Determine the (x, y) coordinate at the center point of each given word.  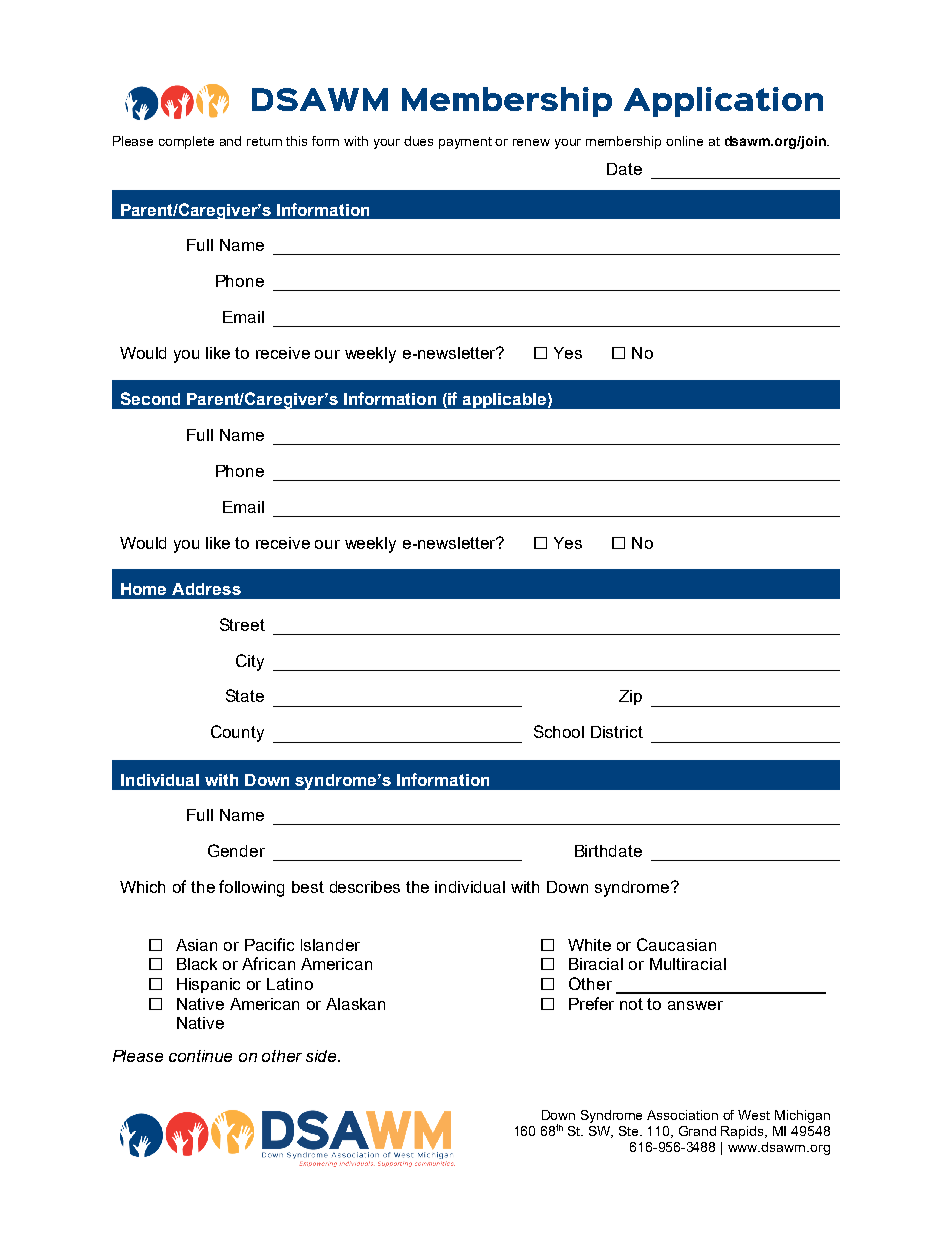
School (559, 731)
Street (242, 624)
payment (465, 143)
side (323, 1056)
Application (723, 102)
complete (186, 142)
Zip (630, 697)
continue (200, 1056)
